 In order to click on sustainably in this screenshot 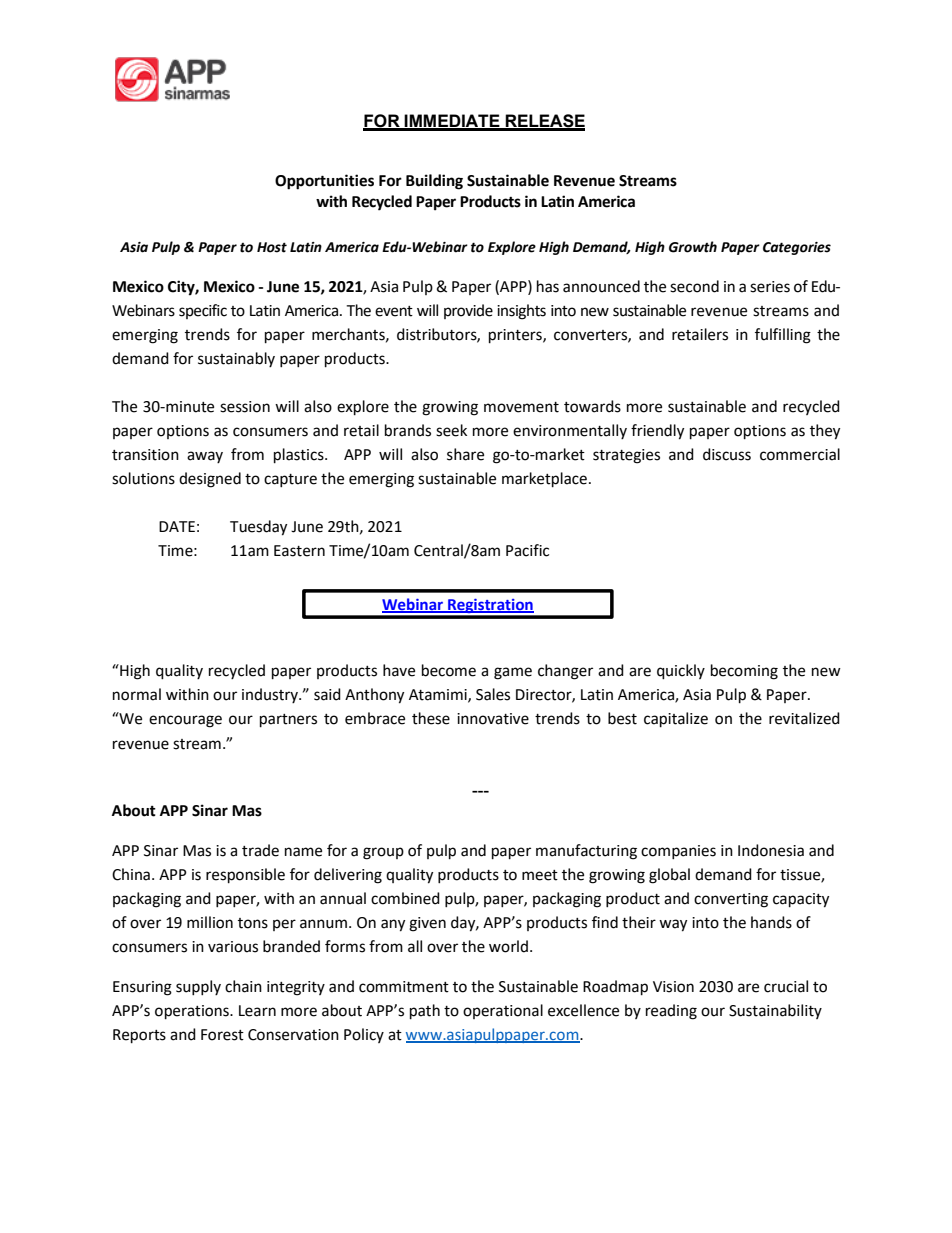, I will do `click(236, 359)`.
